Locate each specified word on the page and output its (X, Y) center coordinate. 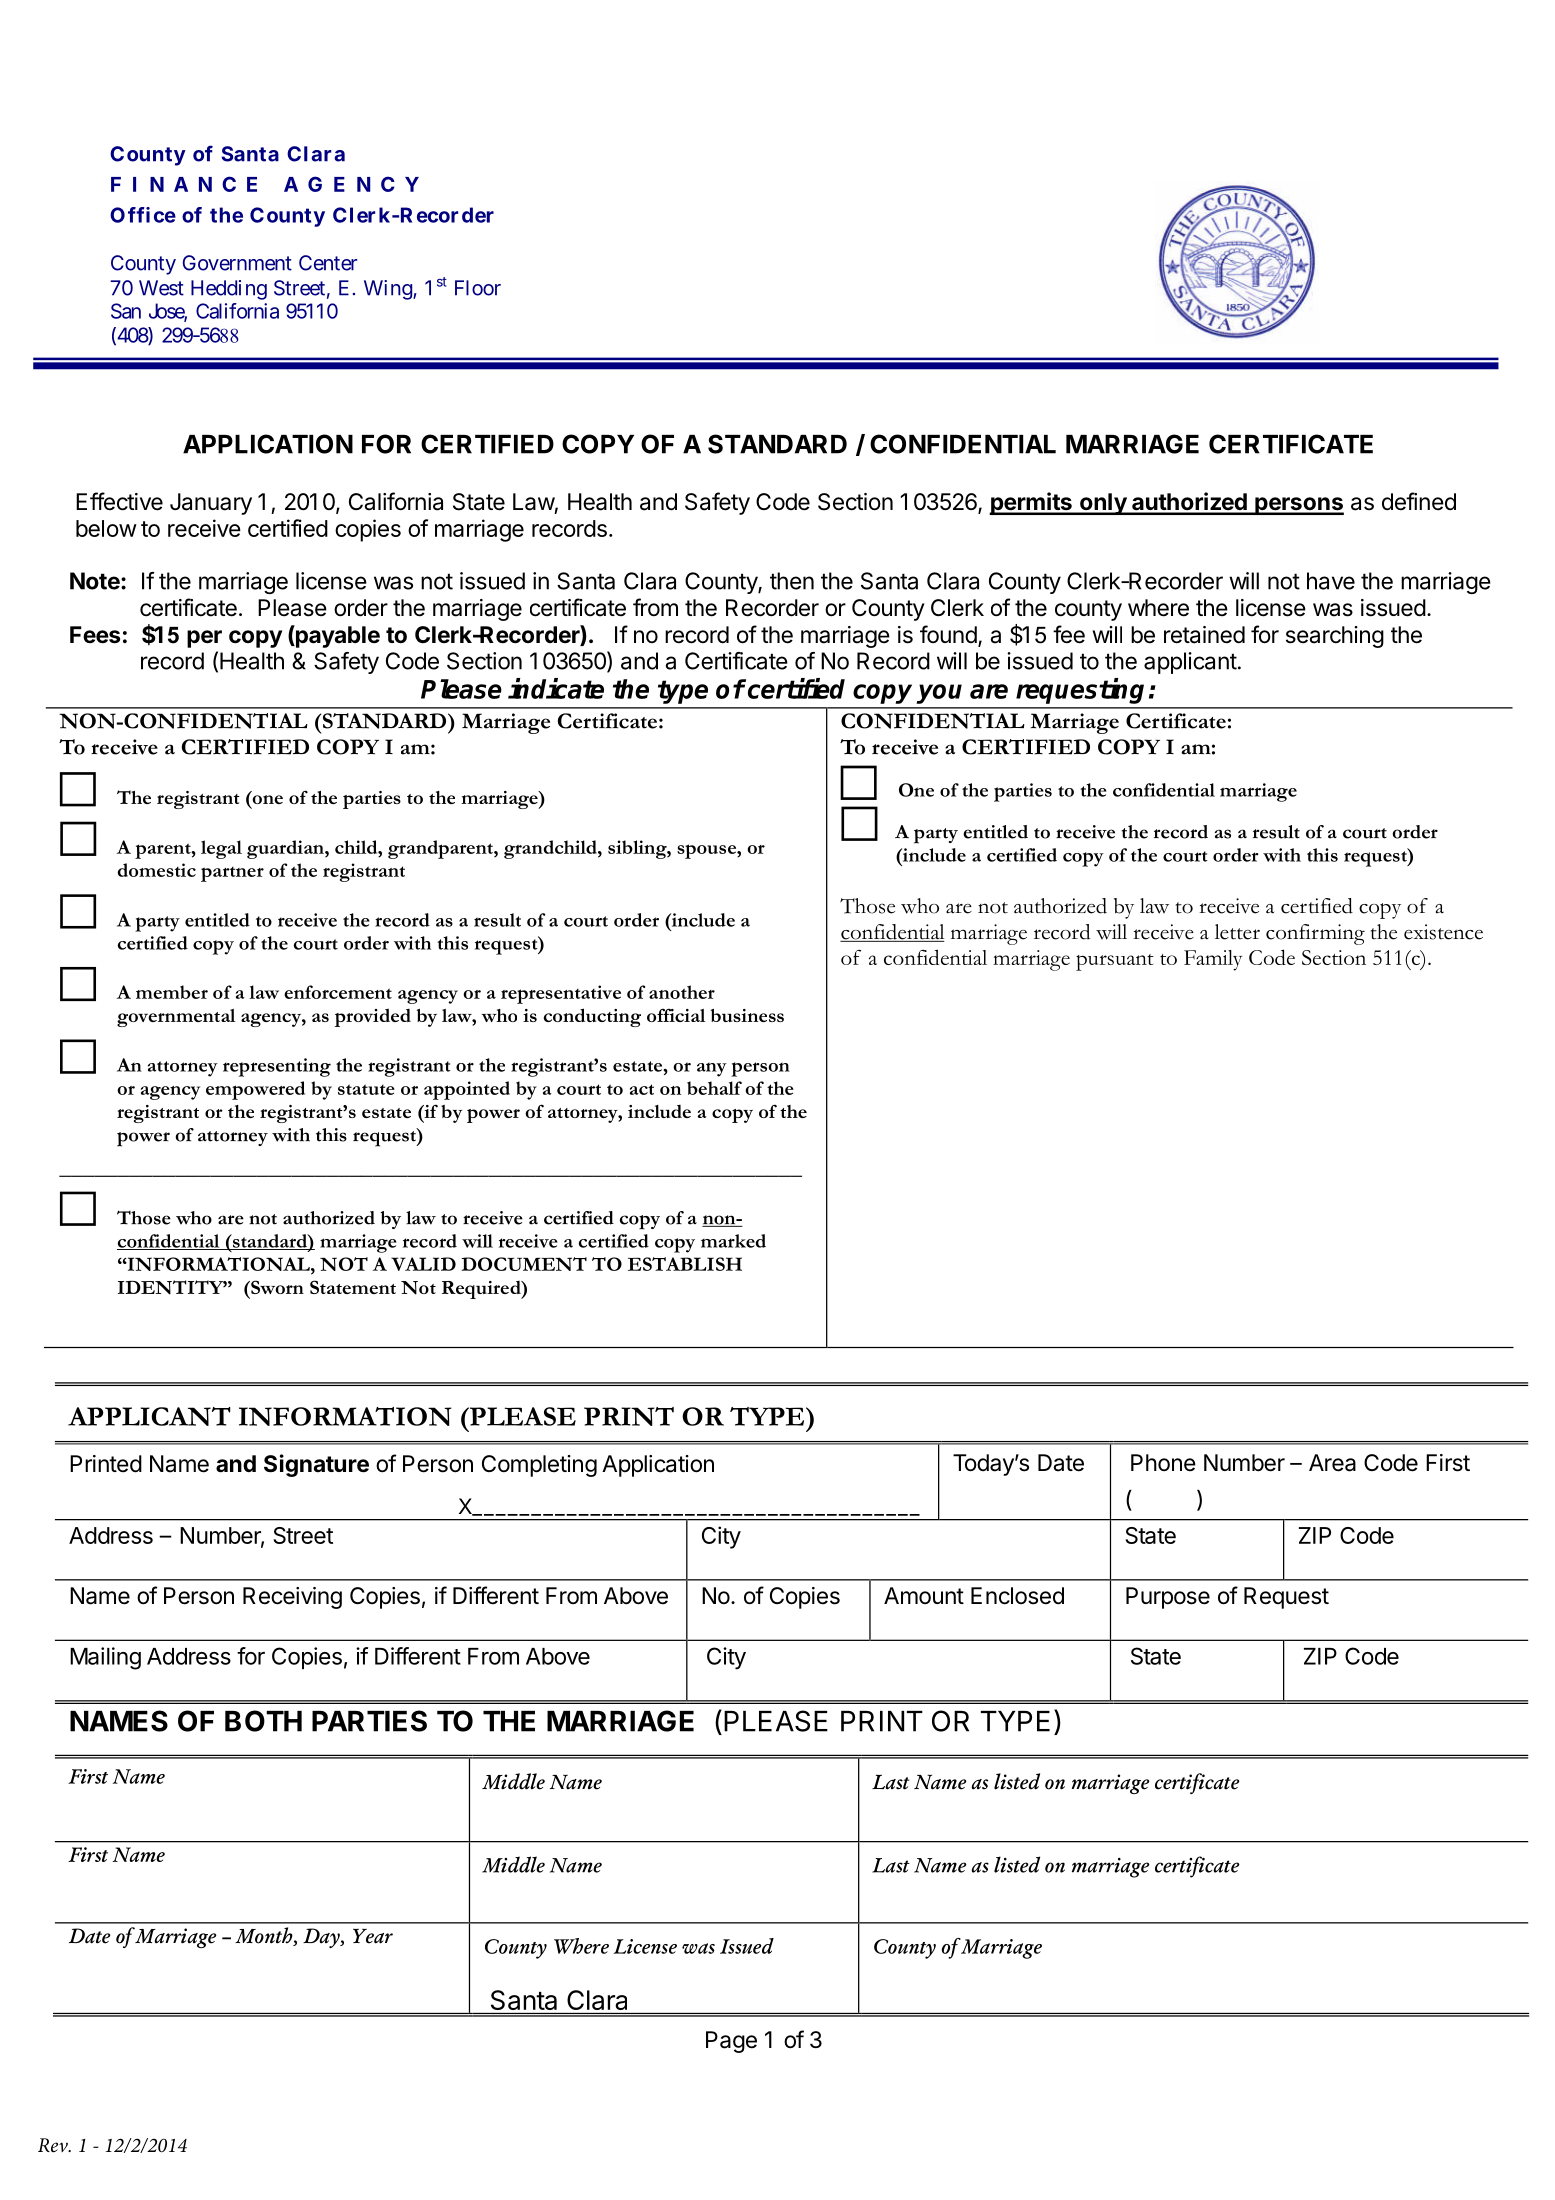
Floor (478, 288)
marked (733, 1241)
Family (1213, 960)
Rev (54, 2145)
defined (1419, 501)
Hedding (229, 290)
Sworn (276, 1287)
